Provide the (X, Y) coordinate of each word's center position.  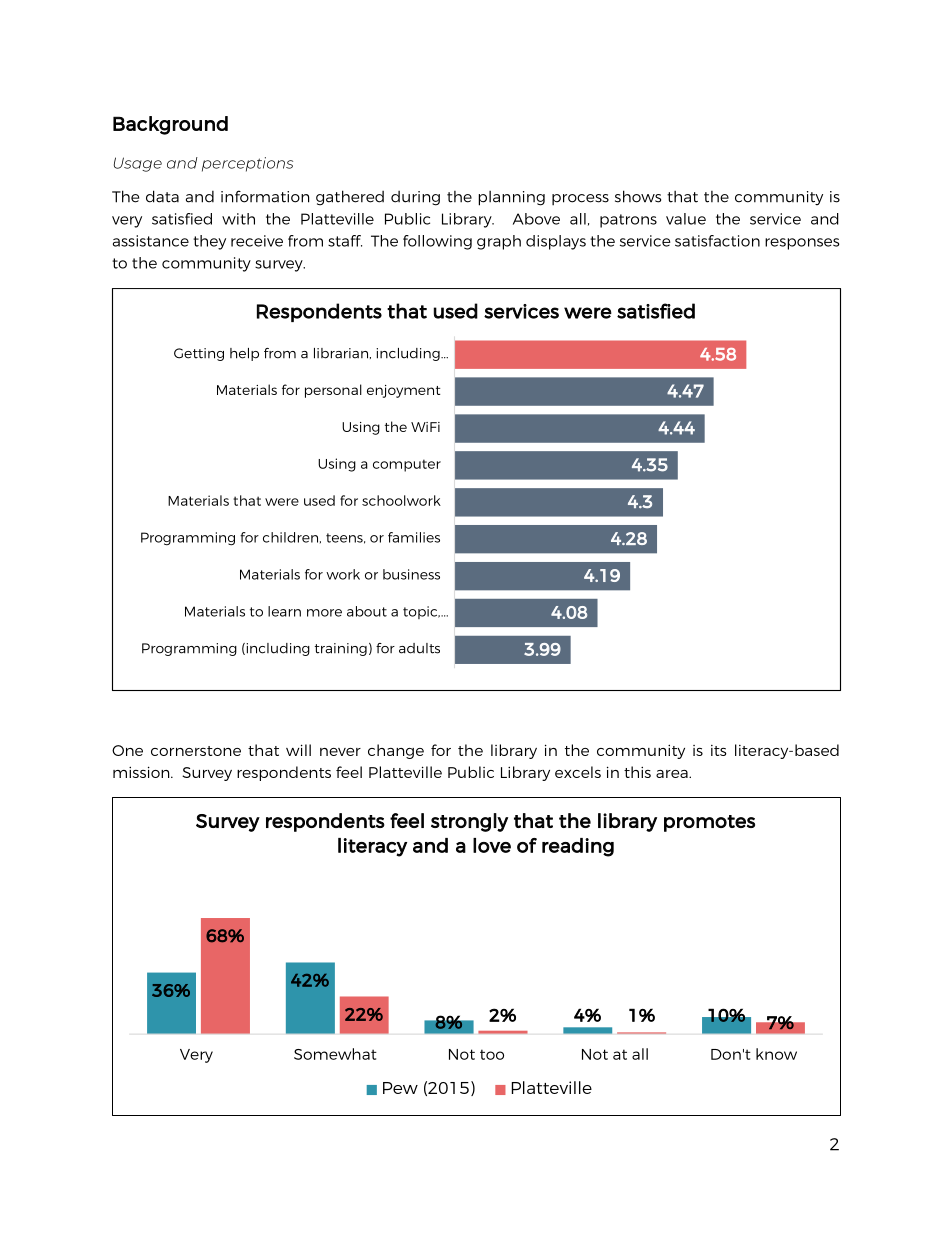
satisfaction (717, 241)
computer (407, 465)
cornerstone (196, 751)
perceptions (247, 164)
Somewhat (335, 1054)
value (686, 219)
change (396, 751)
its (719, 750)
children (290, 537)
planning (511, 198)
